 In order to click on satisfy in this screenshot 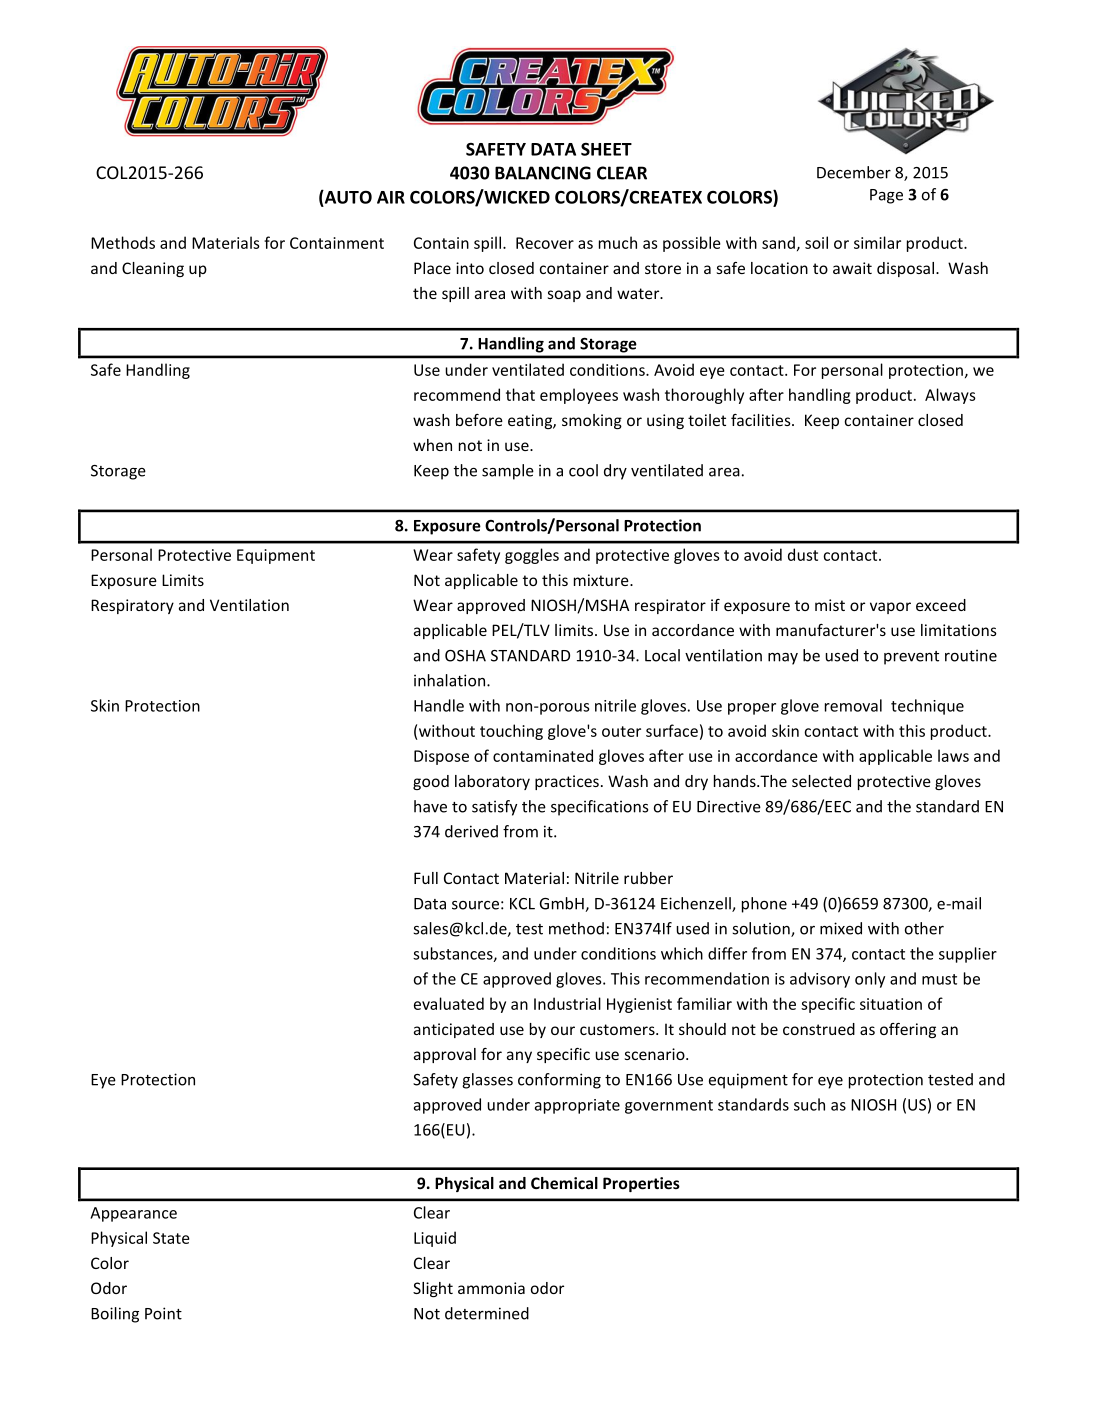, I will do `click(494, 808)`.
